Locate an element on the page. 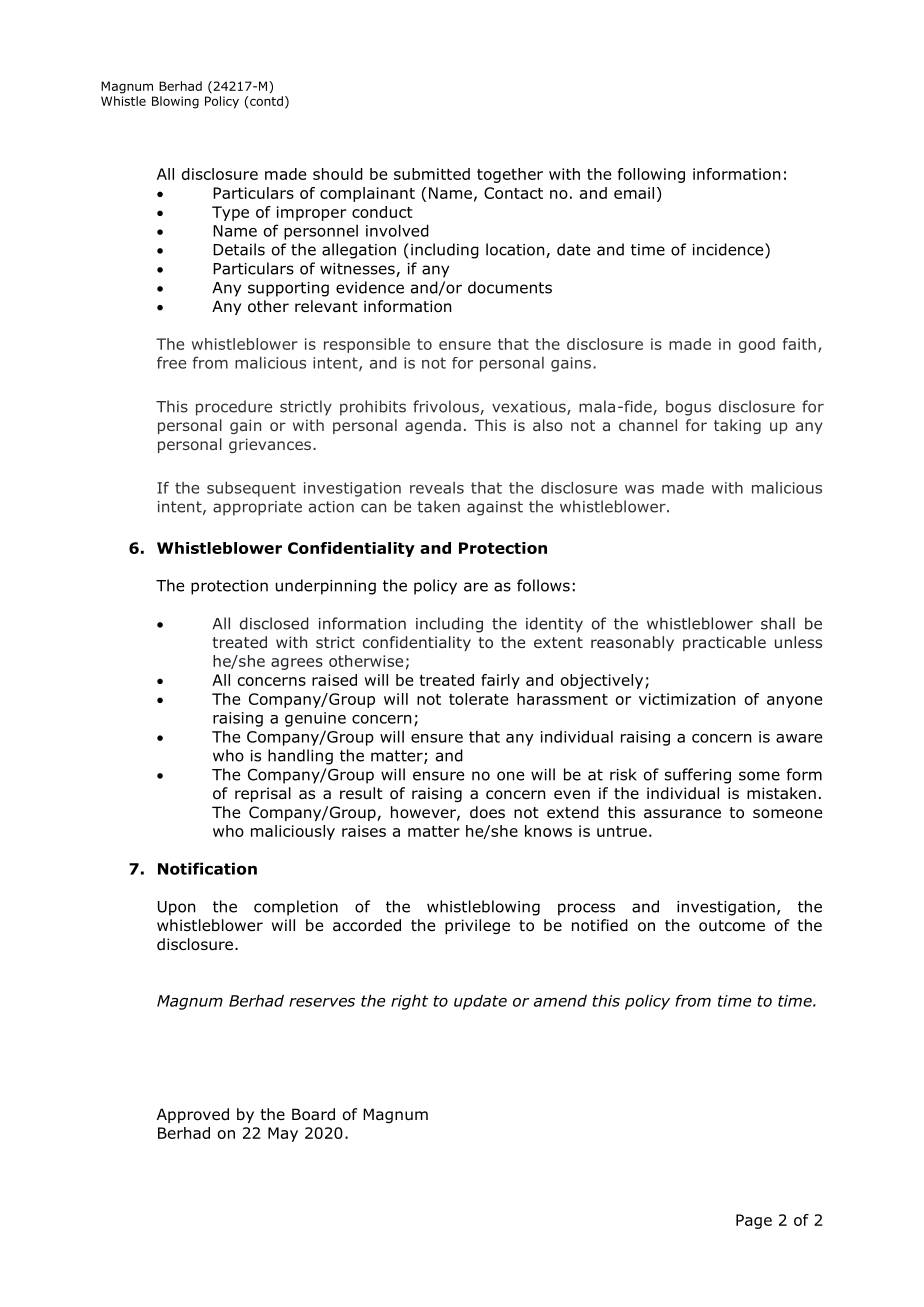 The width and height of the page is (924, 1307). May is located at coordinates (283, 1134).
